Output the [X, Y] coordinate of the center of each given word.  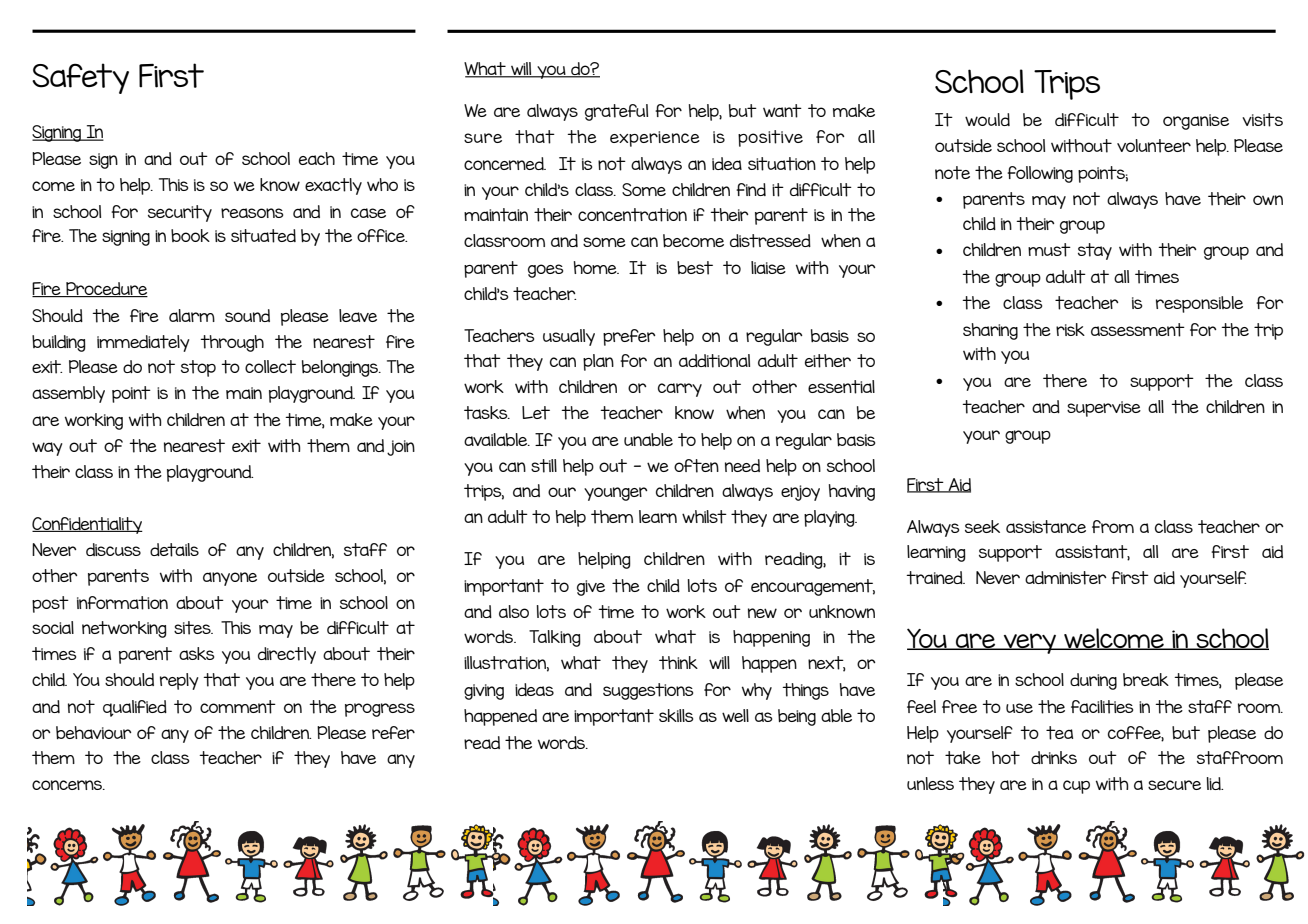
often [696, 466]
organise [1196, 122]
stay [1095, 251]
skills [676, 715]
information [122, 603]
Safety [80, 78]
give [591, 588]
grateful [616, 112]
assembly [68, 394]
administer [1066, 578]
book [190, 235]
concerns [68, 785]
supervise [1104, 409]
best [695, 268]
